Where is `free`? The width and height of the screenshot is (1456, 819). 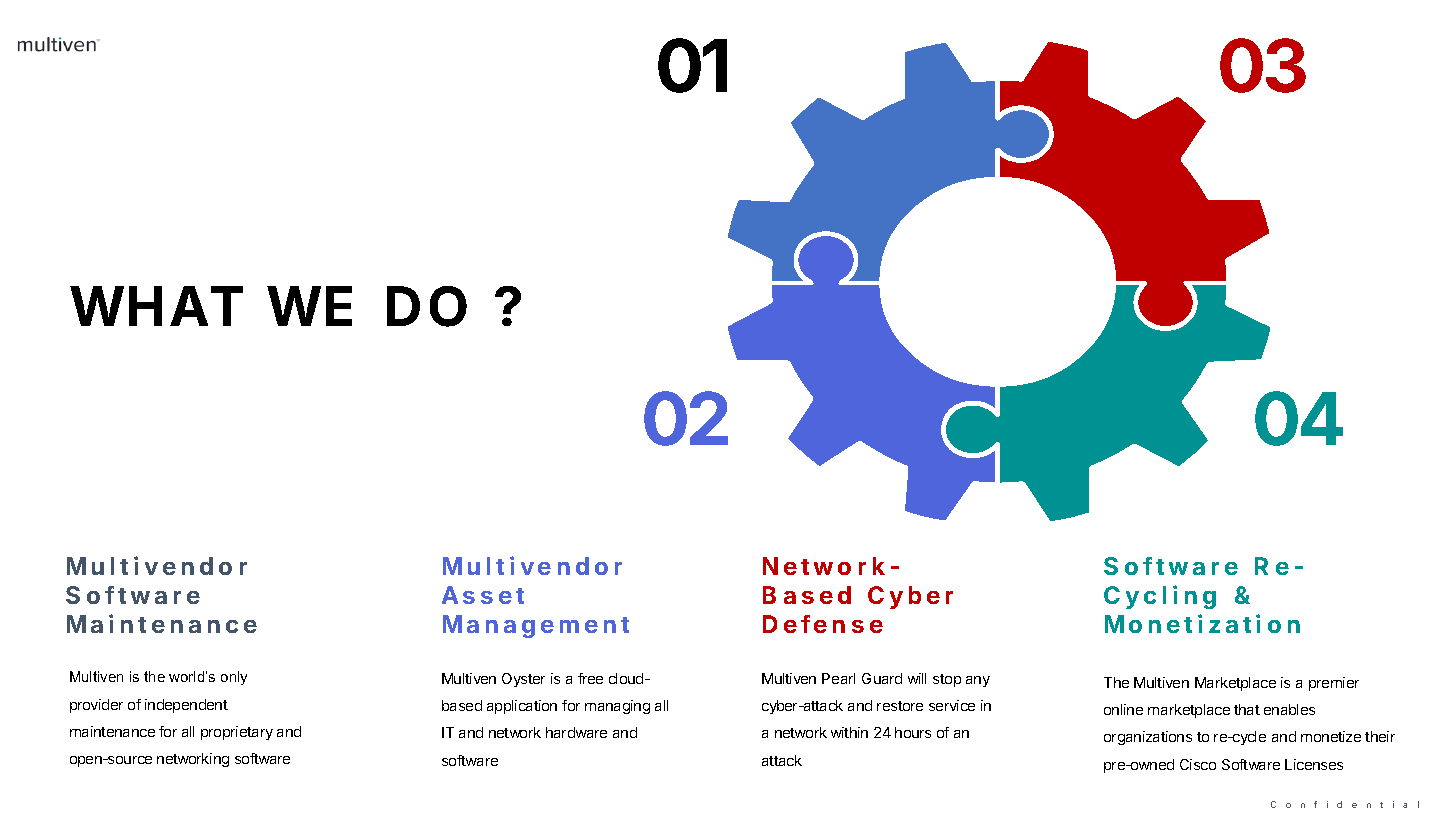
free is located at coordinates (590, 678).
